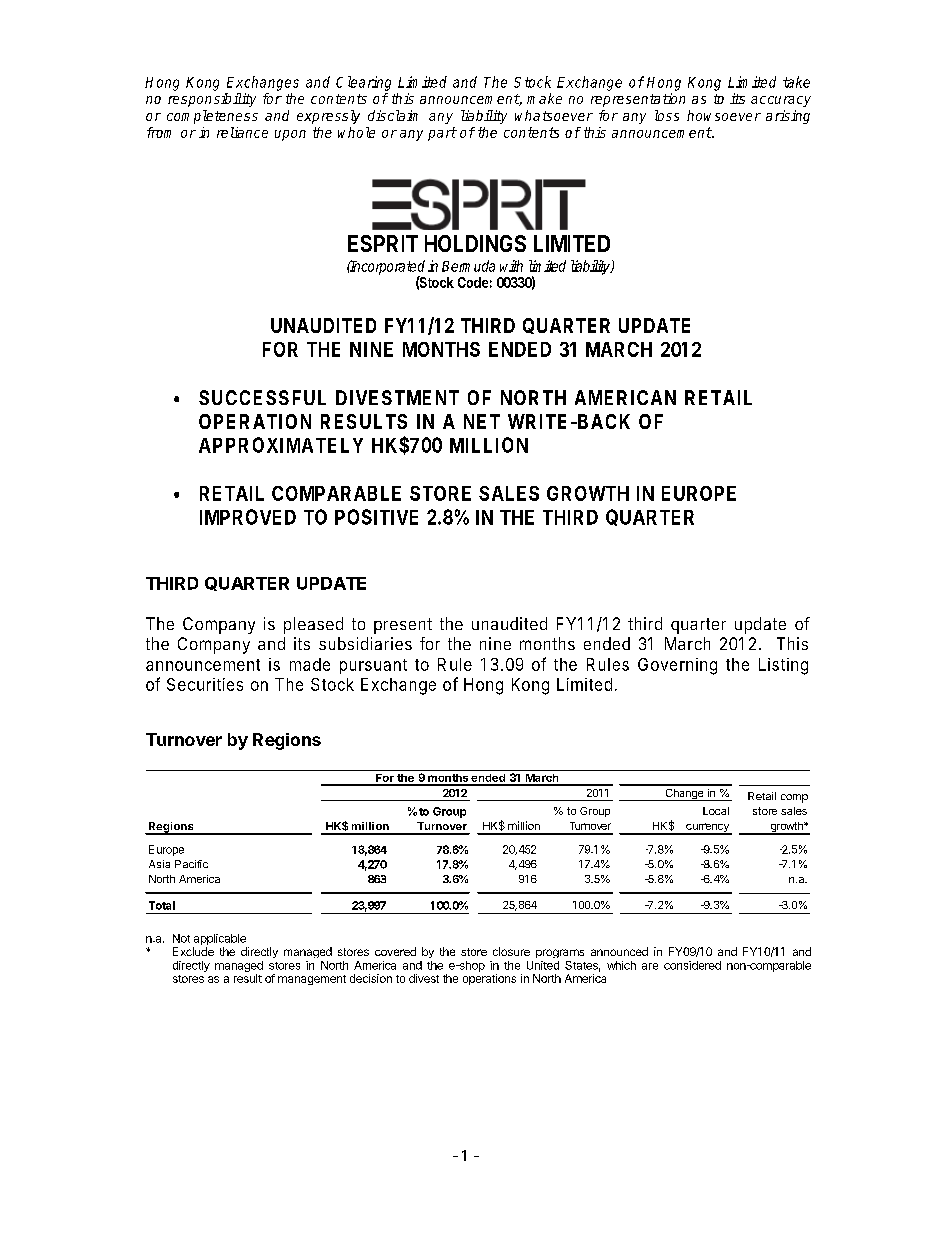  Describe the element at coordinates (220, 939) in the image. I see `applicable` at that location.
